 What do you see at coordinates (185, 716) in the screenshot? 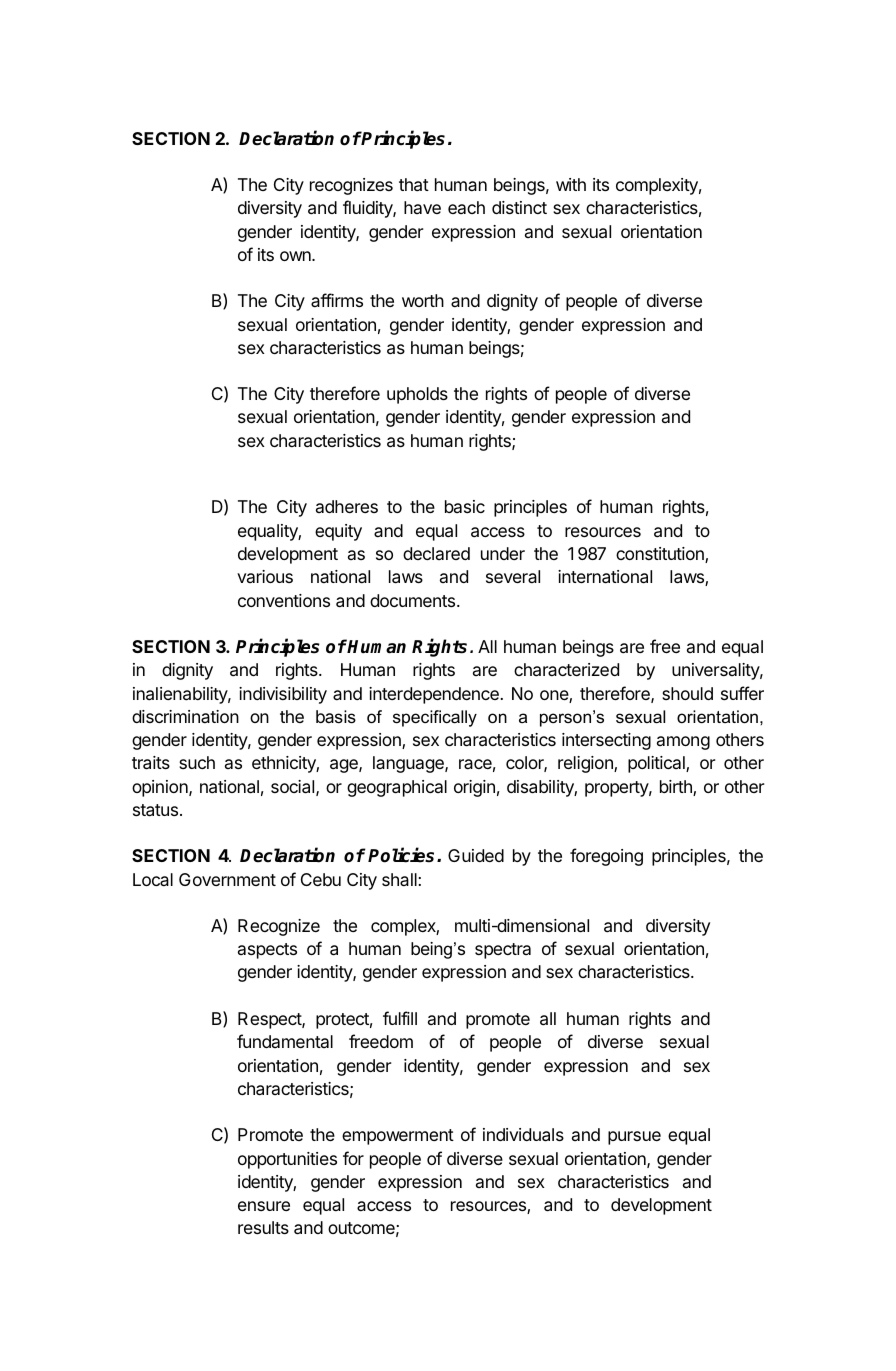
I see `discrimination` at bounding box center [185, 716].
